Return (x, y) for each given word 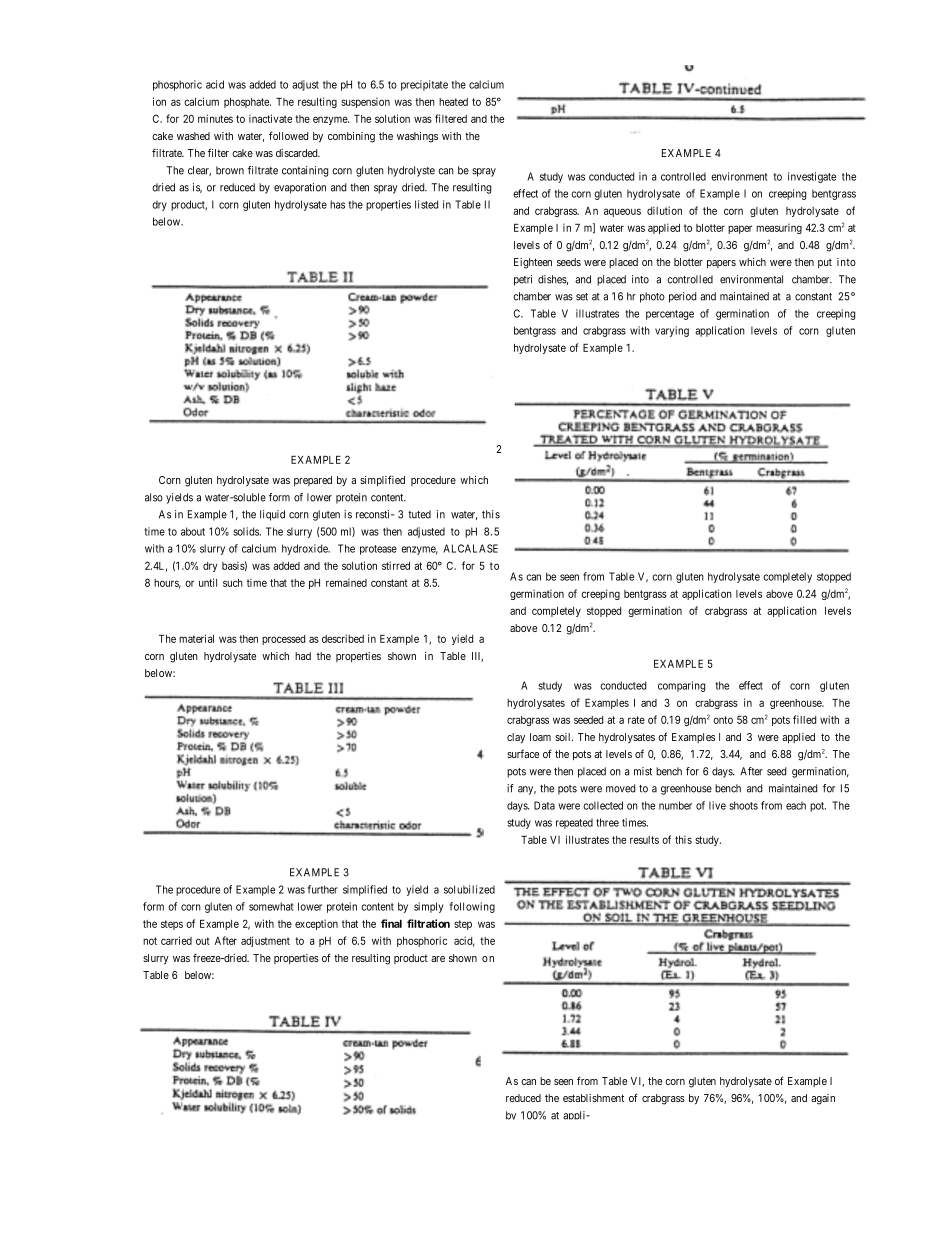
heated (453, 102)
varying (672, 331)
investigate (812, 177)
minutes (215, 118)
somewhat (271, 906)
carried (176, 940)
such (233, 583)
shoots (743, 805)
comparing (681, 686)
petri (523, 280)
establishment (593, 1098)
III (477, 657)
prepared (313, 481)
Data (544, 805)
